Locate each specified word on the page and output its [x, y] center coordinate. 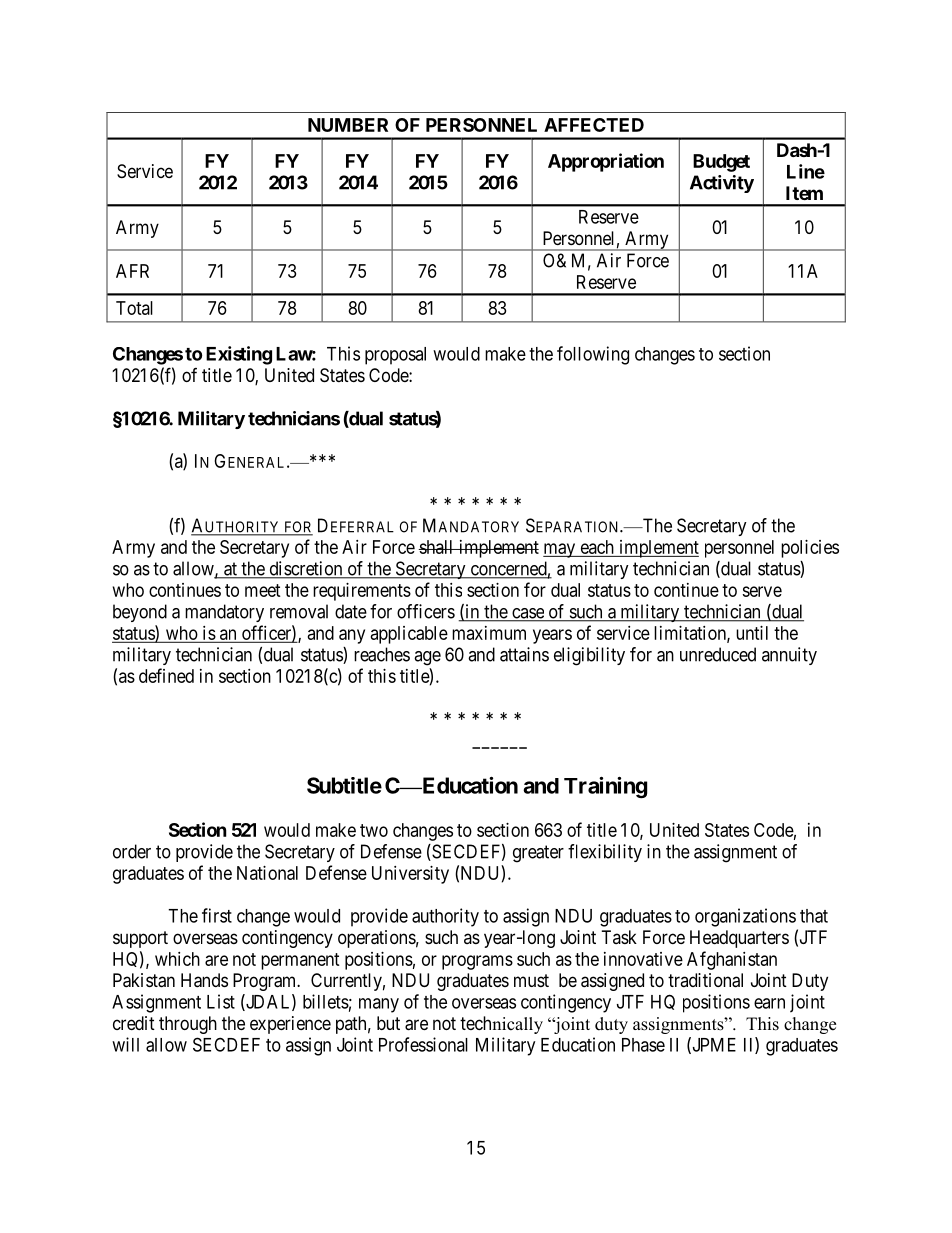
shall [437, 547]
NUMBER [348, 125]
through [188, 1025]
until [752, 633]
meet [263, 590]
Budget [721, 163]
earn [769, 1003]
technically [501, 1025]
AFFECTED [594, 125]
